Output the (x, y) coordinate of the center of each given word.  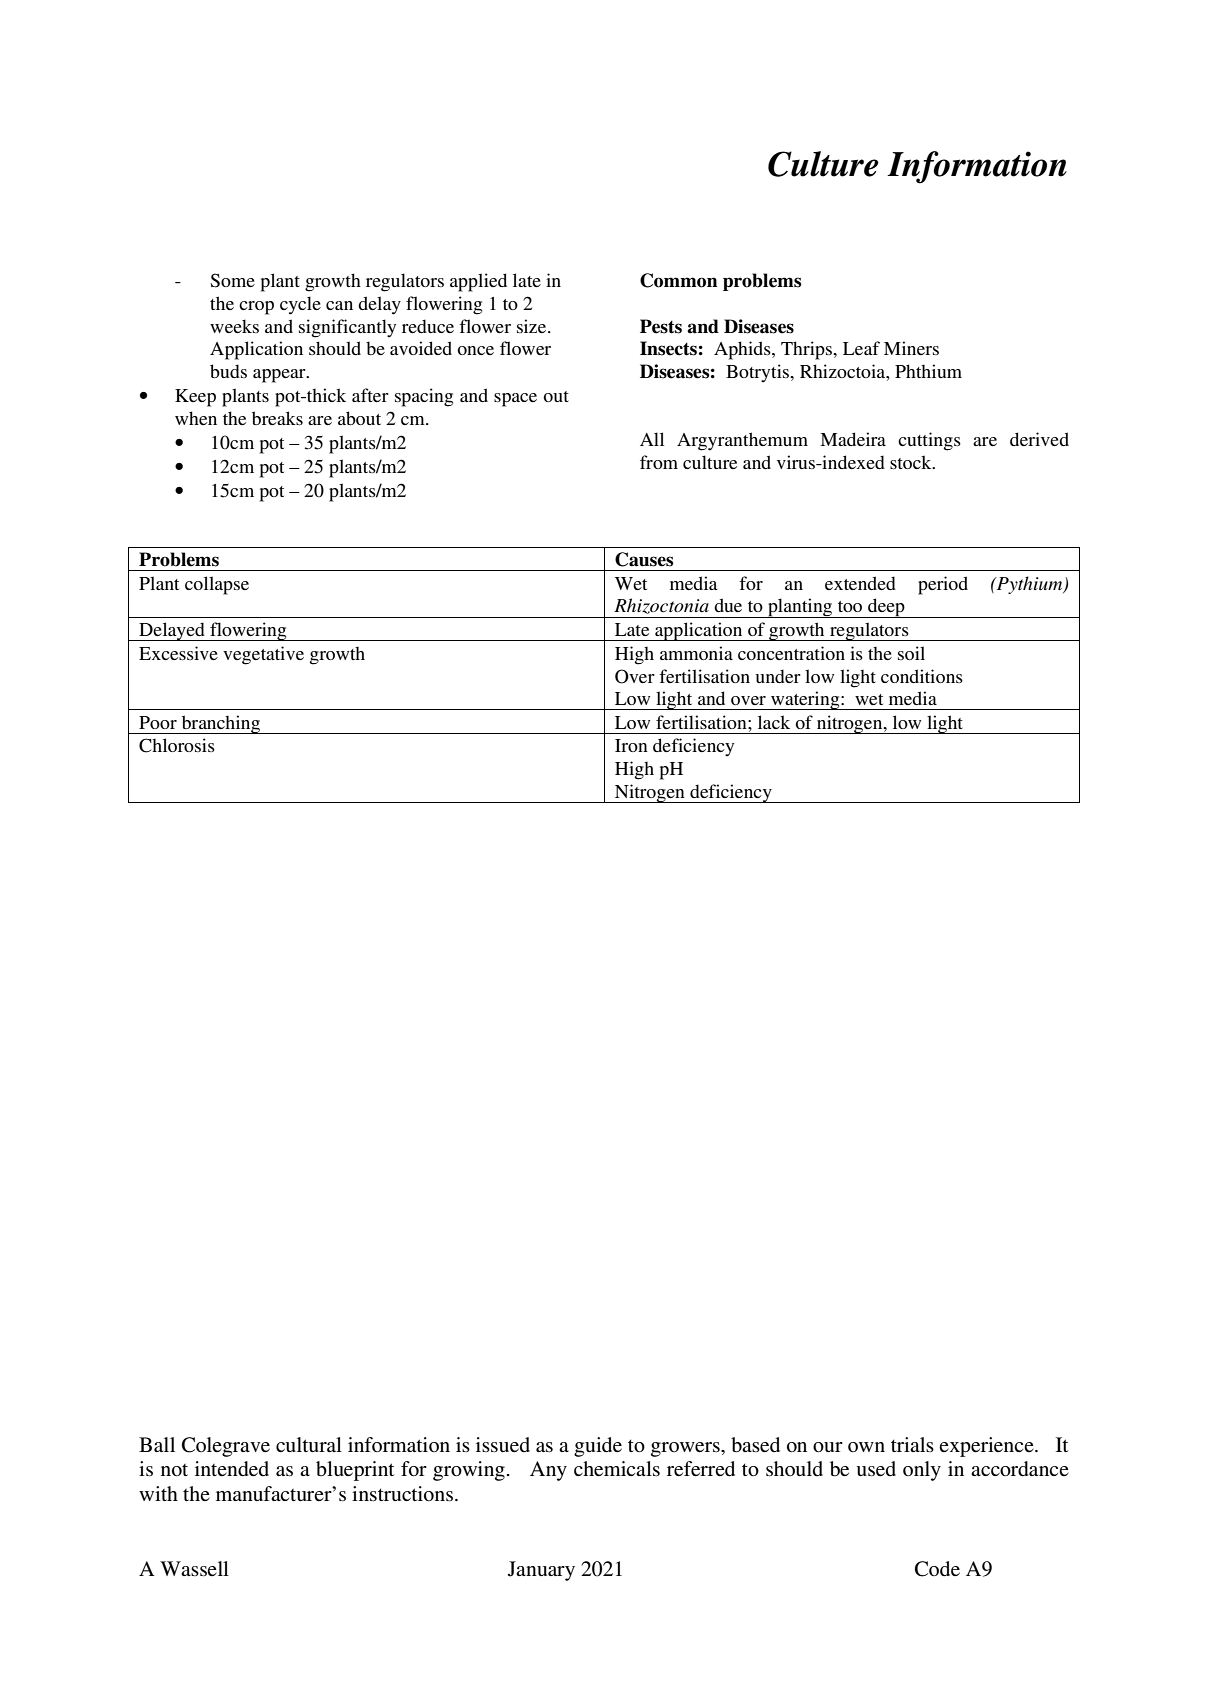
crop (256, 308)
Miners (911, 348)
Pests (661, 326)
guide (598, 1447)
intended (232, 1469)
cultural (309, 1444)
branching (221, 724)
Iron (631, 745)
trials (912, 1444)
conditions (922, 676)
